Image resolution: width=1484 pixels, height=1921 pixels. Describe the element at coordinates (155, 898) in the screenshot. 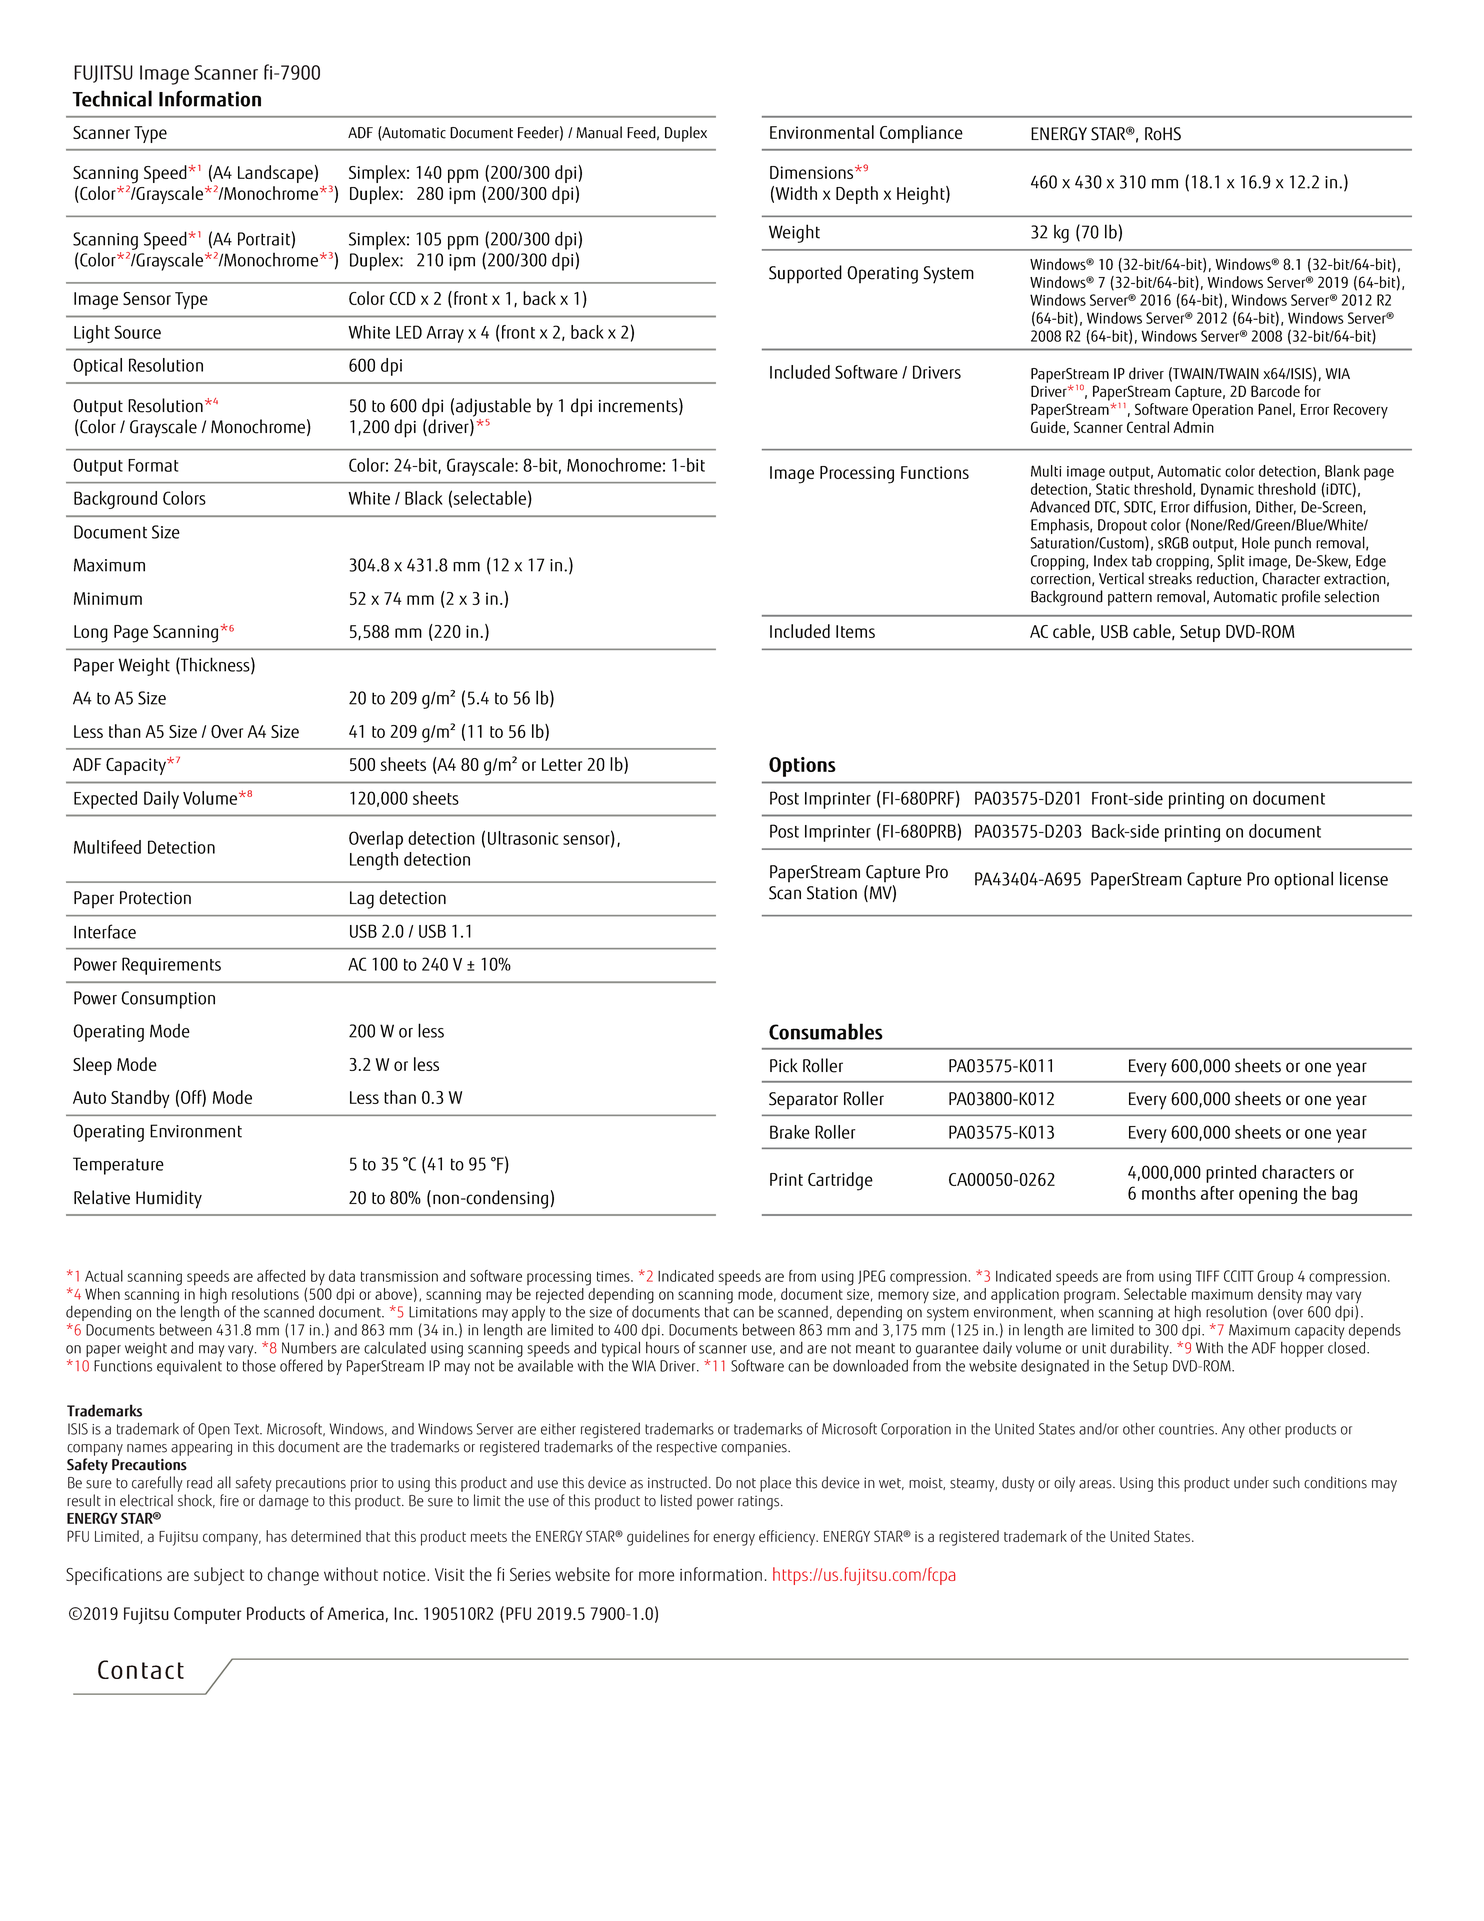

I see `Protection` at that location.
